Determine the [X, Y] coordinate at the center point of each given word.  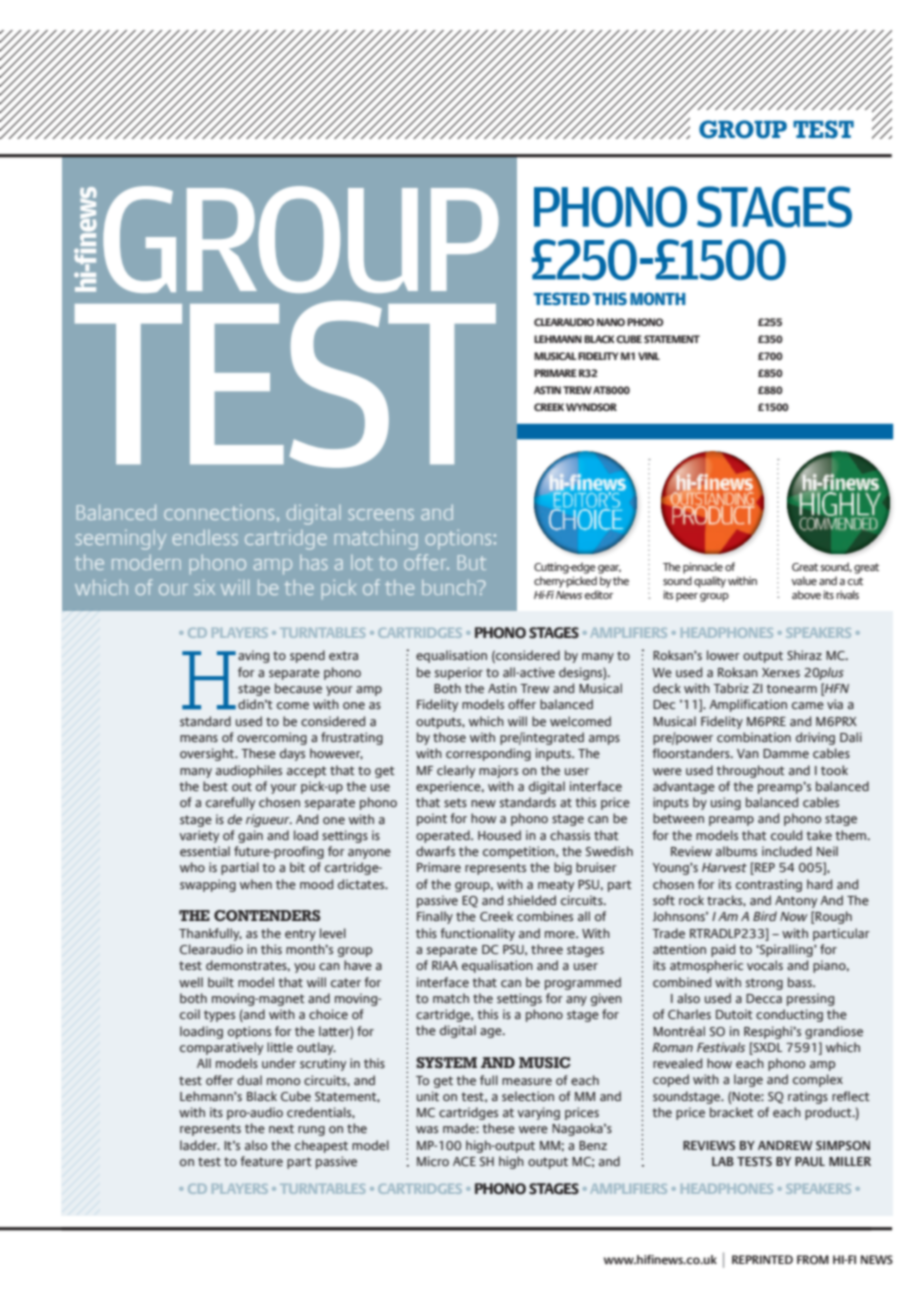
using [726, 803]
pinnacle [703, 568]
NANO [611, 322]
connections [219, 512]
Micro [433, 1161]
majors [498, 771]
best [215, 786]
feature [261, 1161]
